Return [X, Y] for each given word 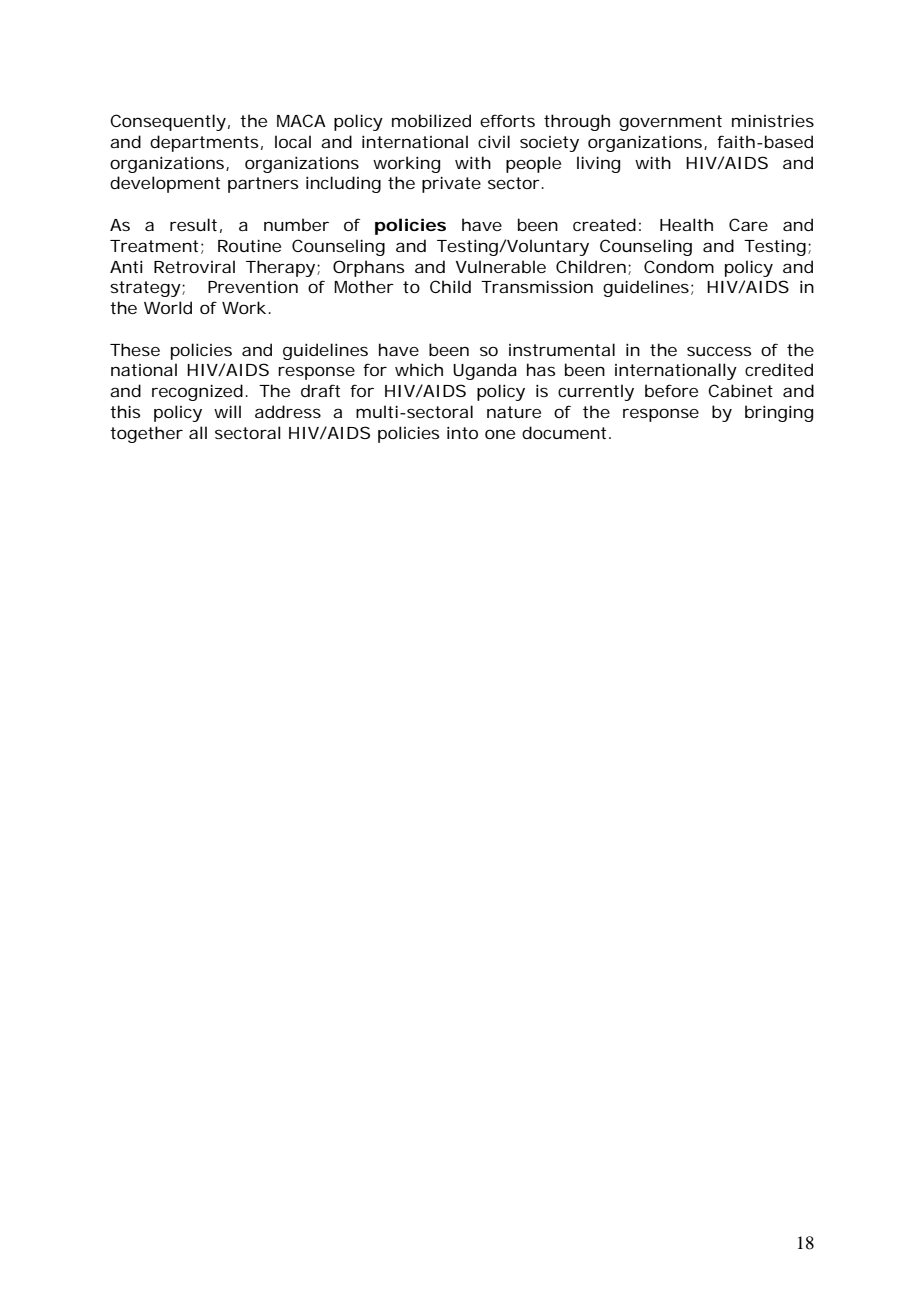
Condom [679, 266]
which [419, 369]
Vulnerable [501, 266]
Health [686, 224]
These [135, 349]
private [451, 184]
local [293, 141]
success [719, 351]
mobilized [431, 120]
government [670, 123]
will [227, 411]
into [462, 432]
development [165, 184]
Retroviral [194, 266]
